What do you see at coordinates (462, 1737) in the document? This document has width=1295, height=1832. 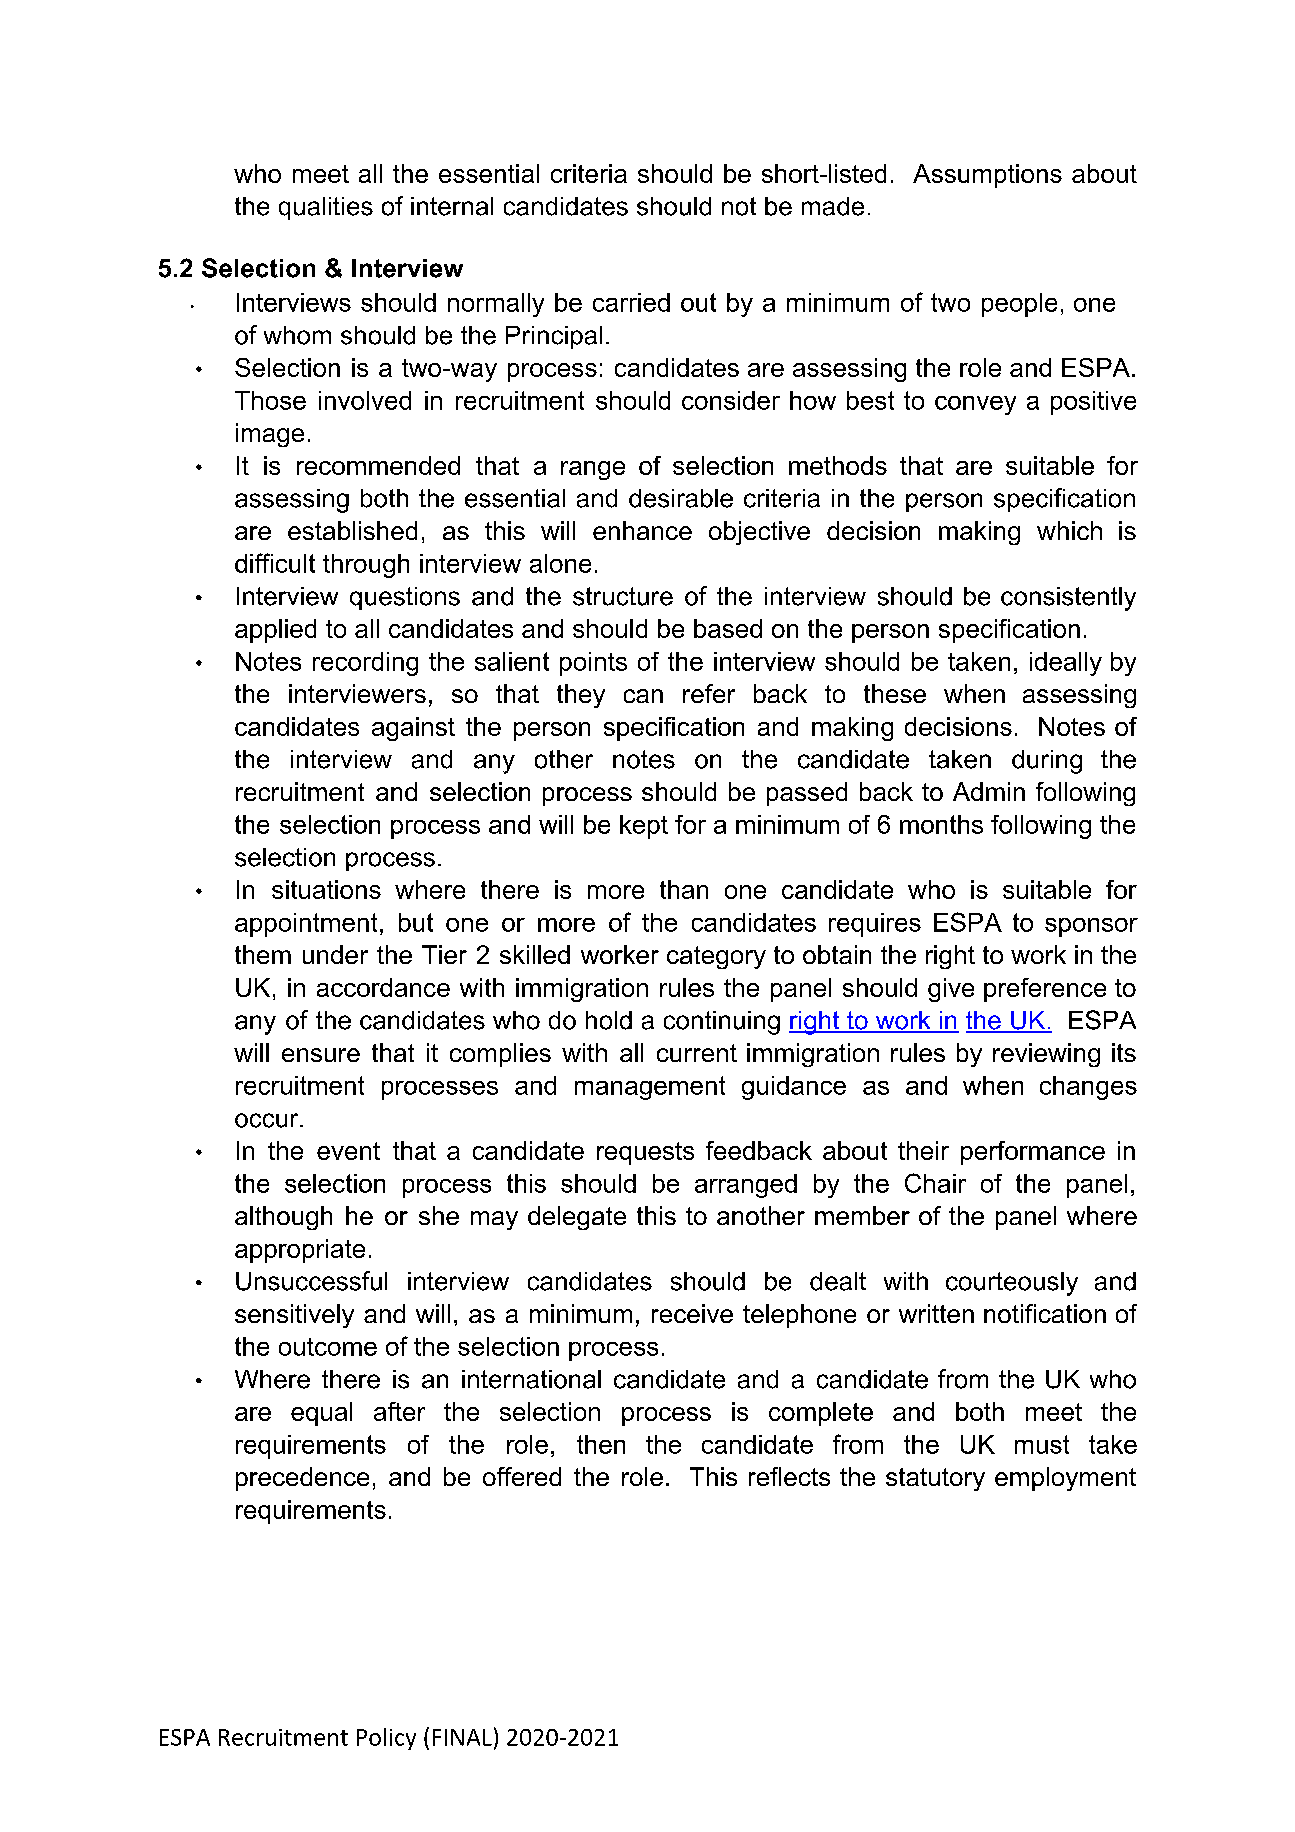 I see `FINAL` at bounding box center [462, 1737].
